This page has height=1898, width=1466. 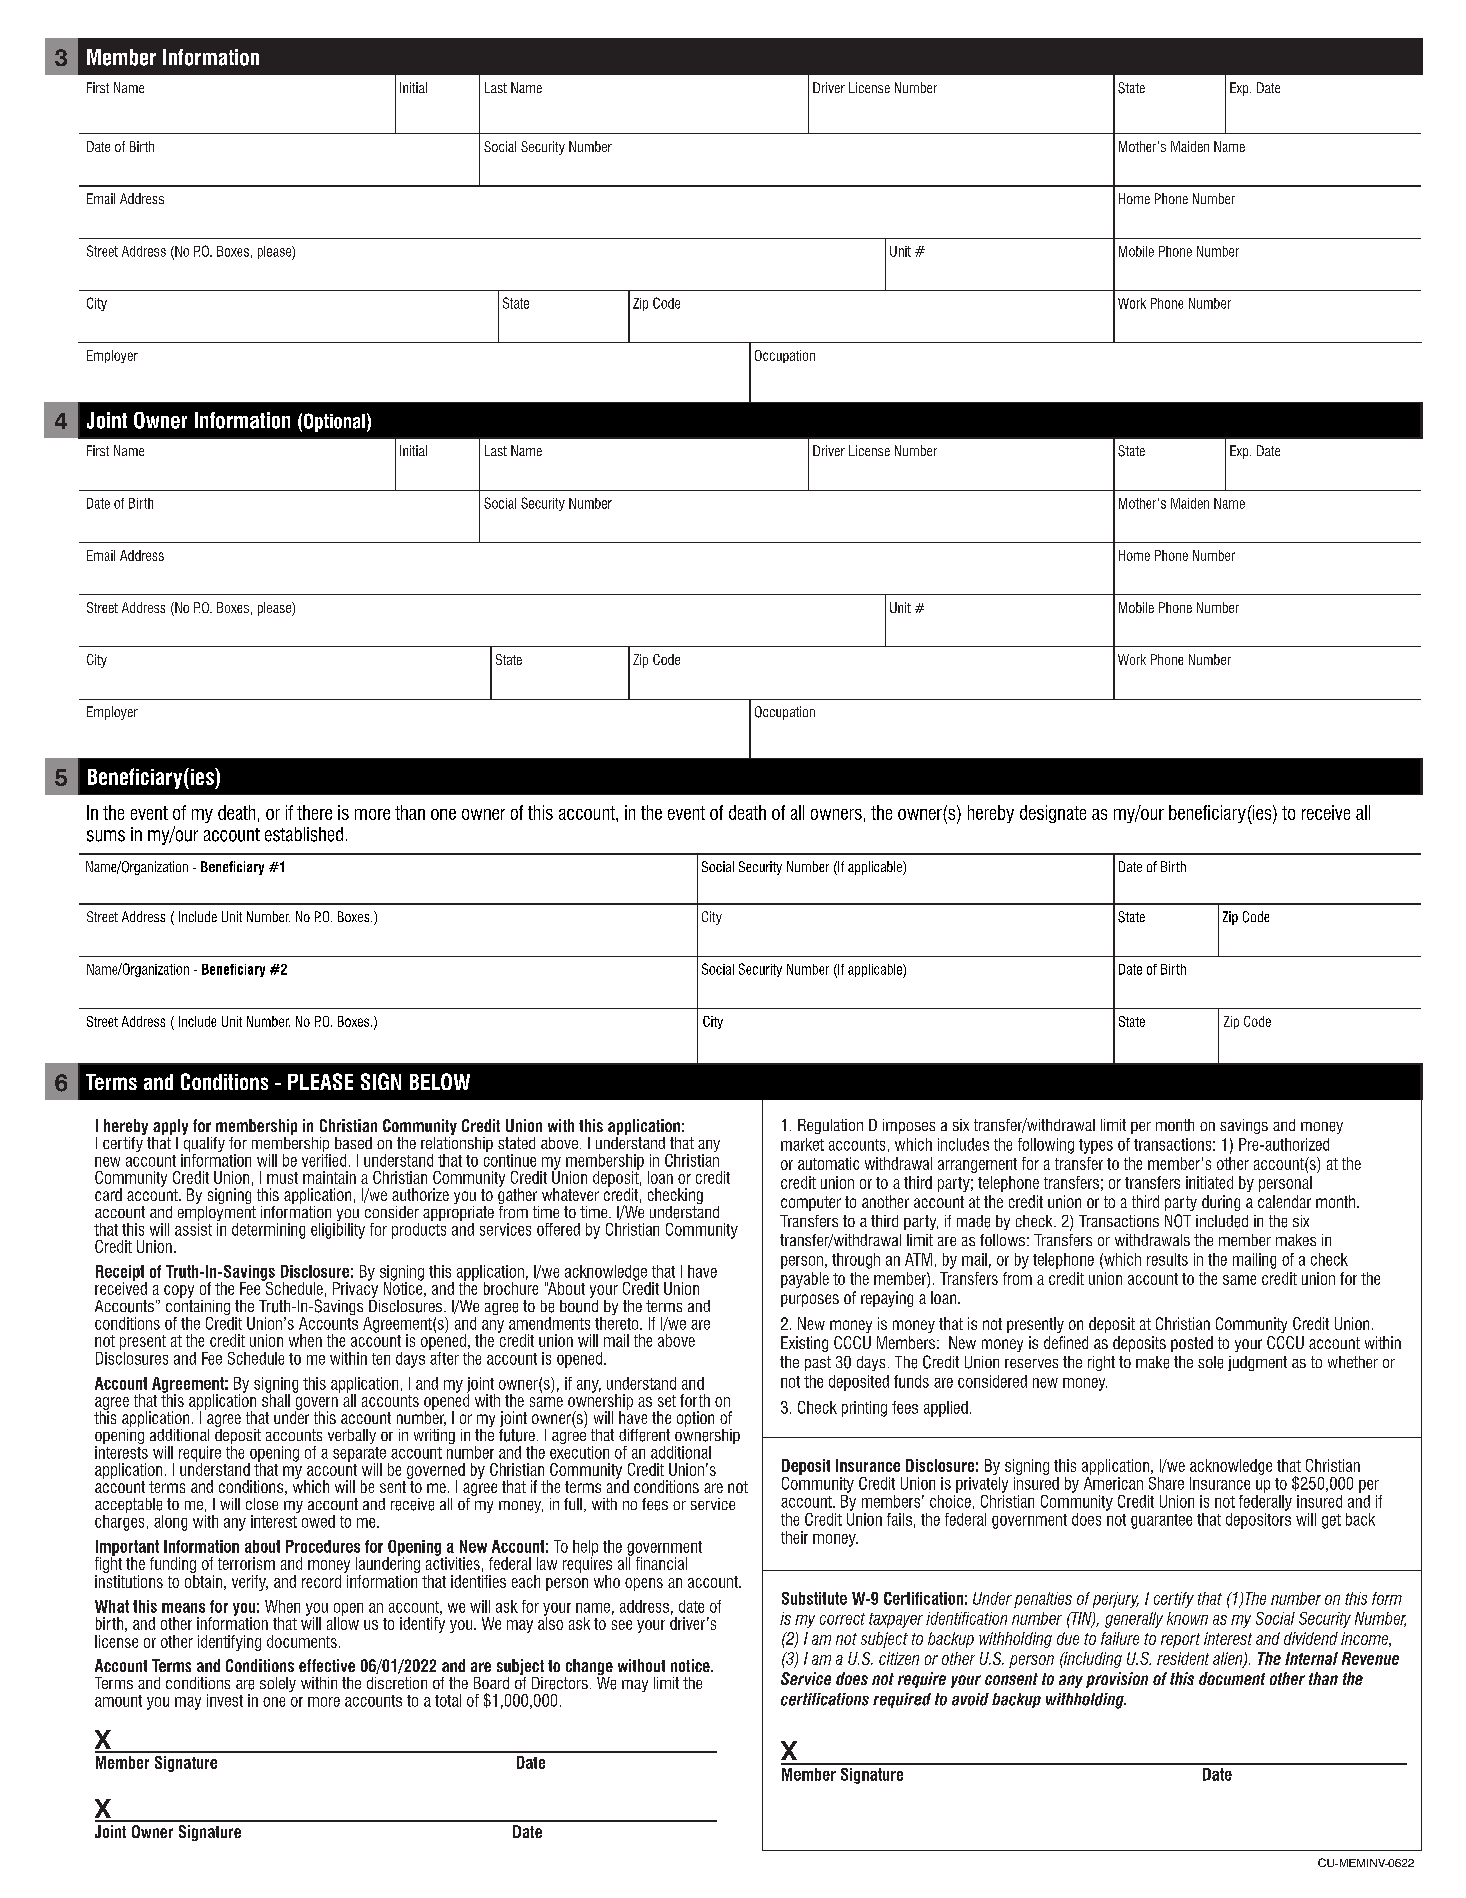 I want to click on determining, so click(x=268, y=1231).
